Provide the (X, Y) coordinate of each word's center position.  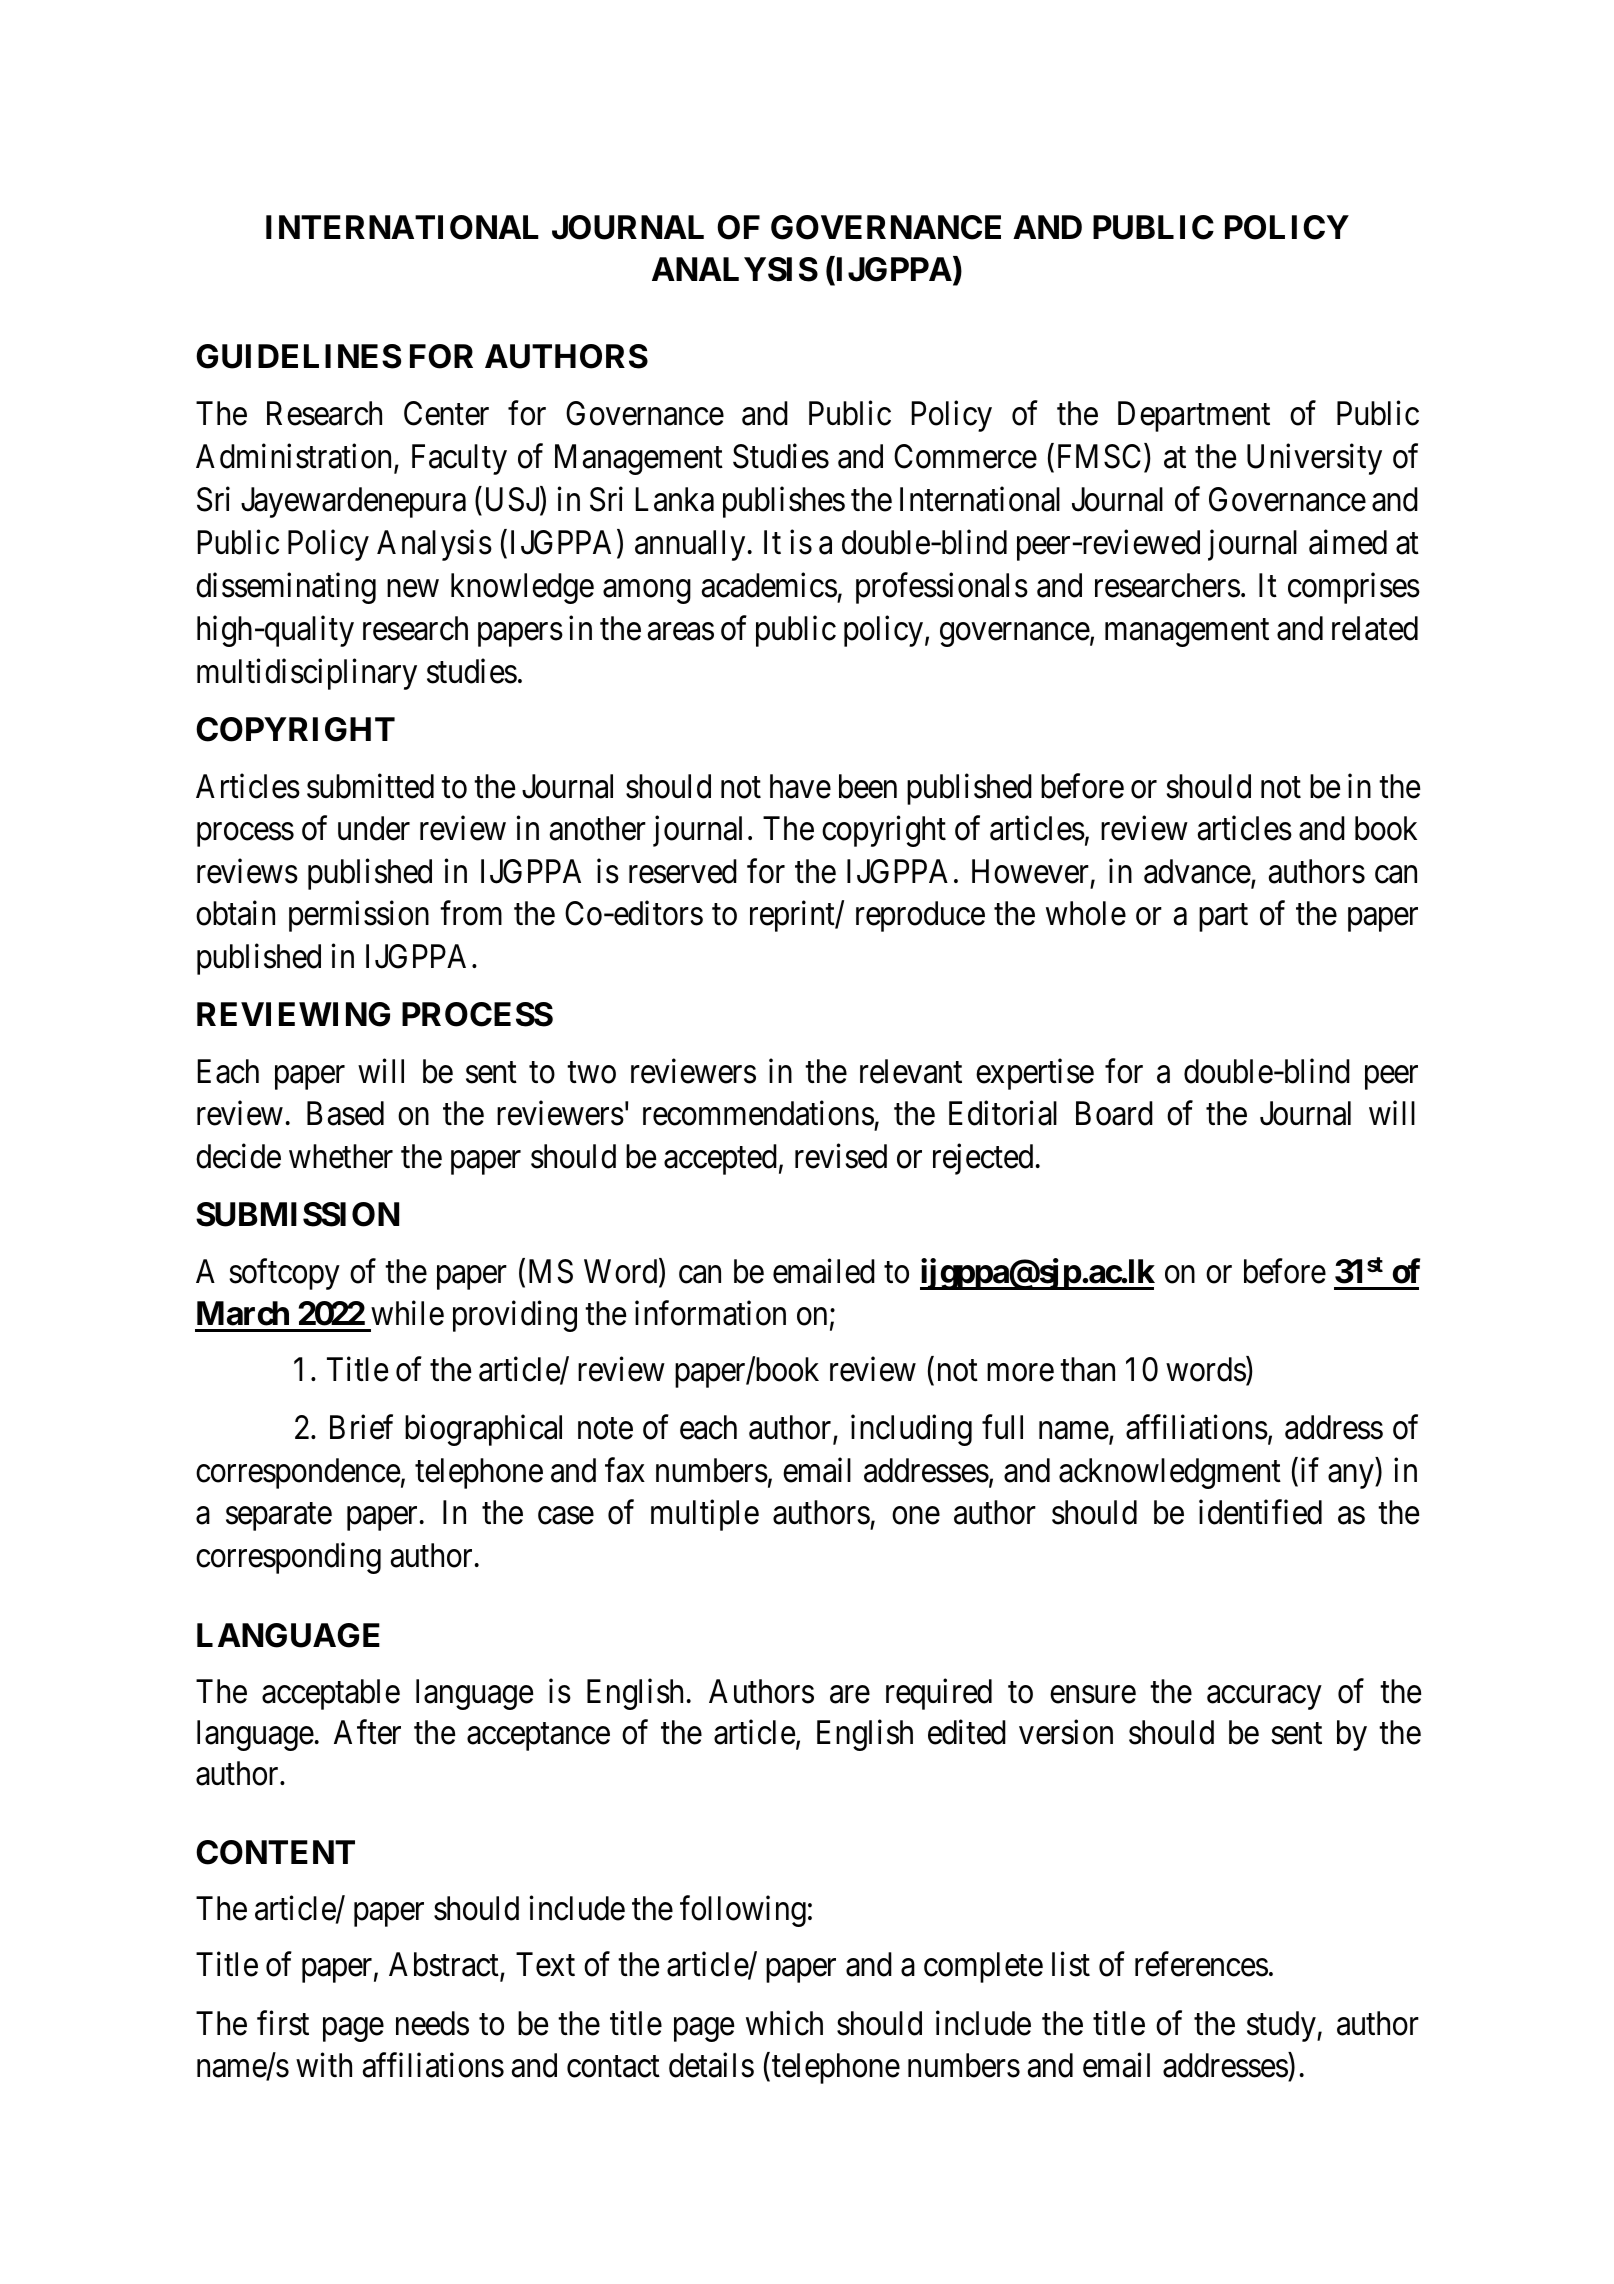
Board (1114, 1113)
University (1314, 459)
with (324, 2065)
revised (841, 1156)
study (1282, 2026)
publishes (784, 502)
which (784, 2023)
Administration (295, 458)
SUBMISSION (297, 1214)
